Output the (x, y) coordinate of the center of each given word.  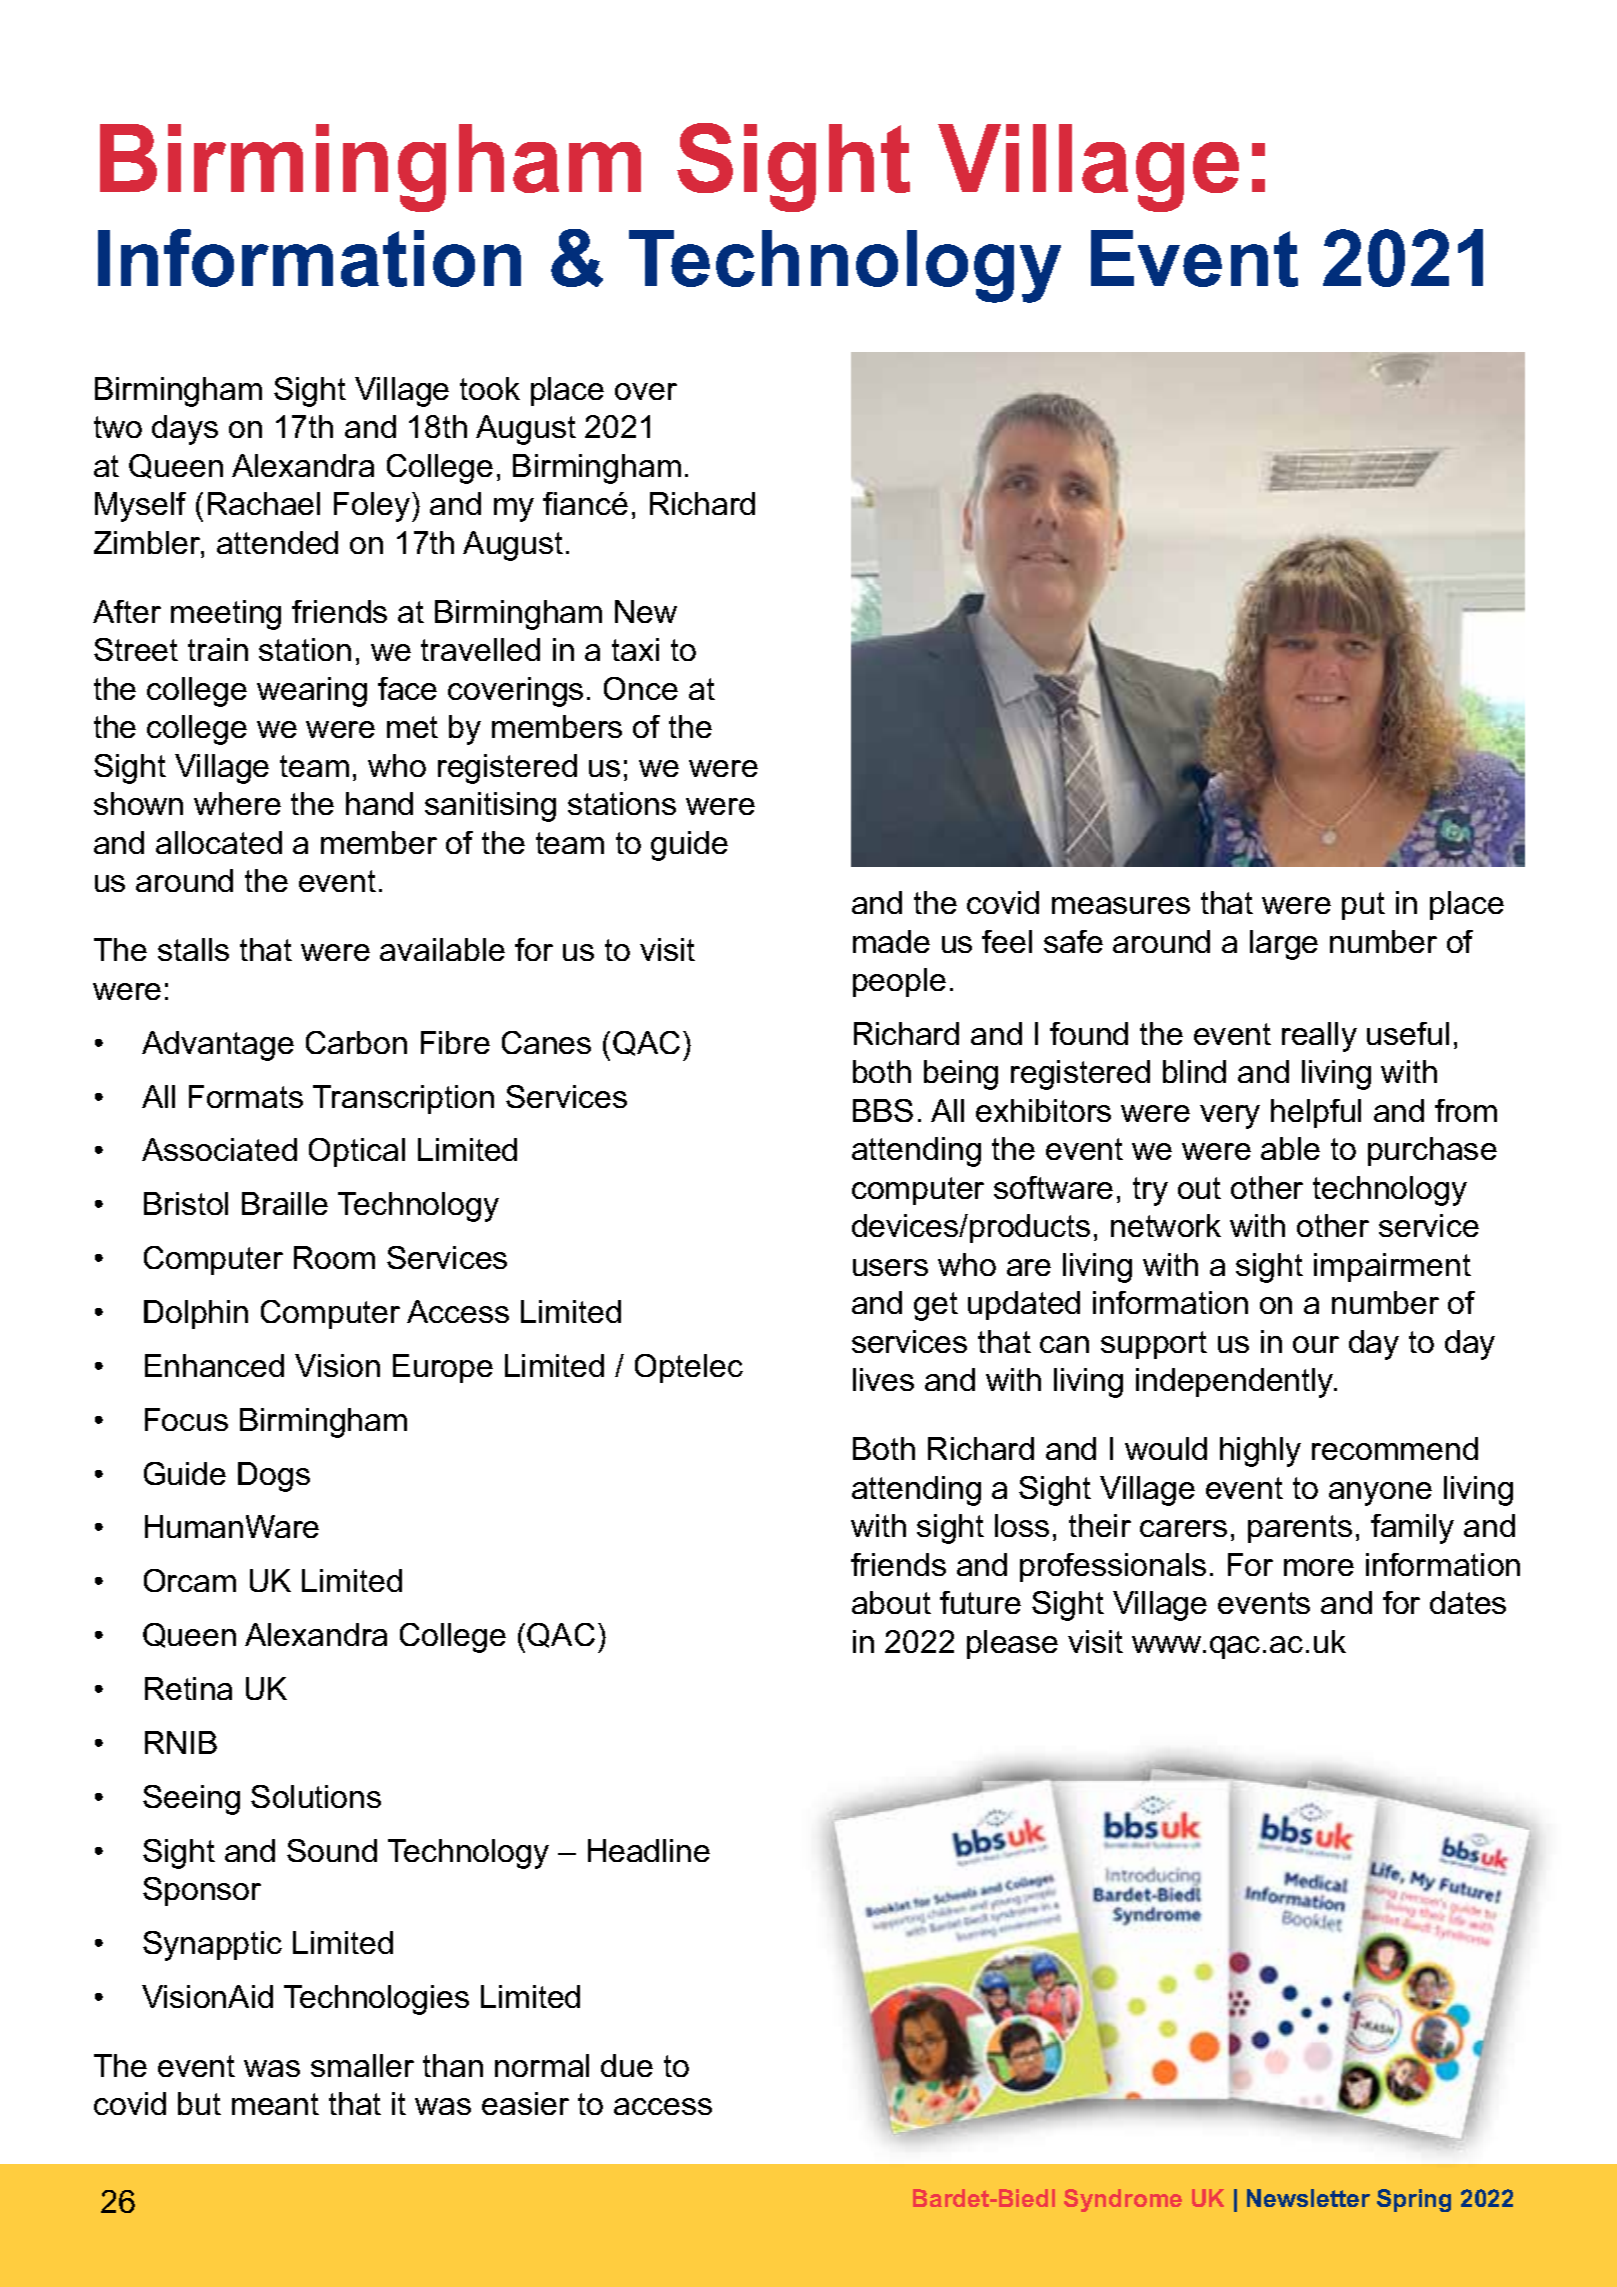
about (891, 1602)
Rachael (264, 503)
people (899, 982)
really (1319, 1037)
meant (275, 2104)
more (1319, 1567)
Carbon (356, 1042)
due (627, 2065)
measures (1121, 905)
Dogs (274, 1477)
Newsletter (1308, 2198)
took (490, 388)
